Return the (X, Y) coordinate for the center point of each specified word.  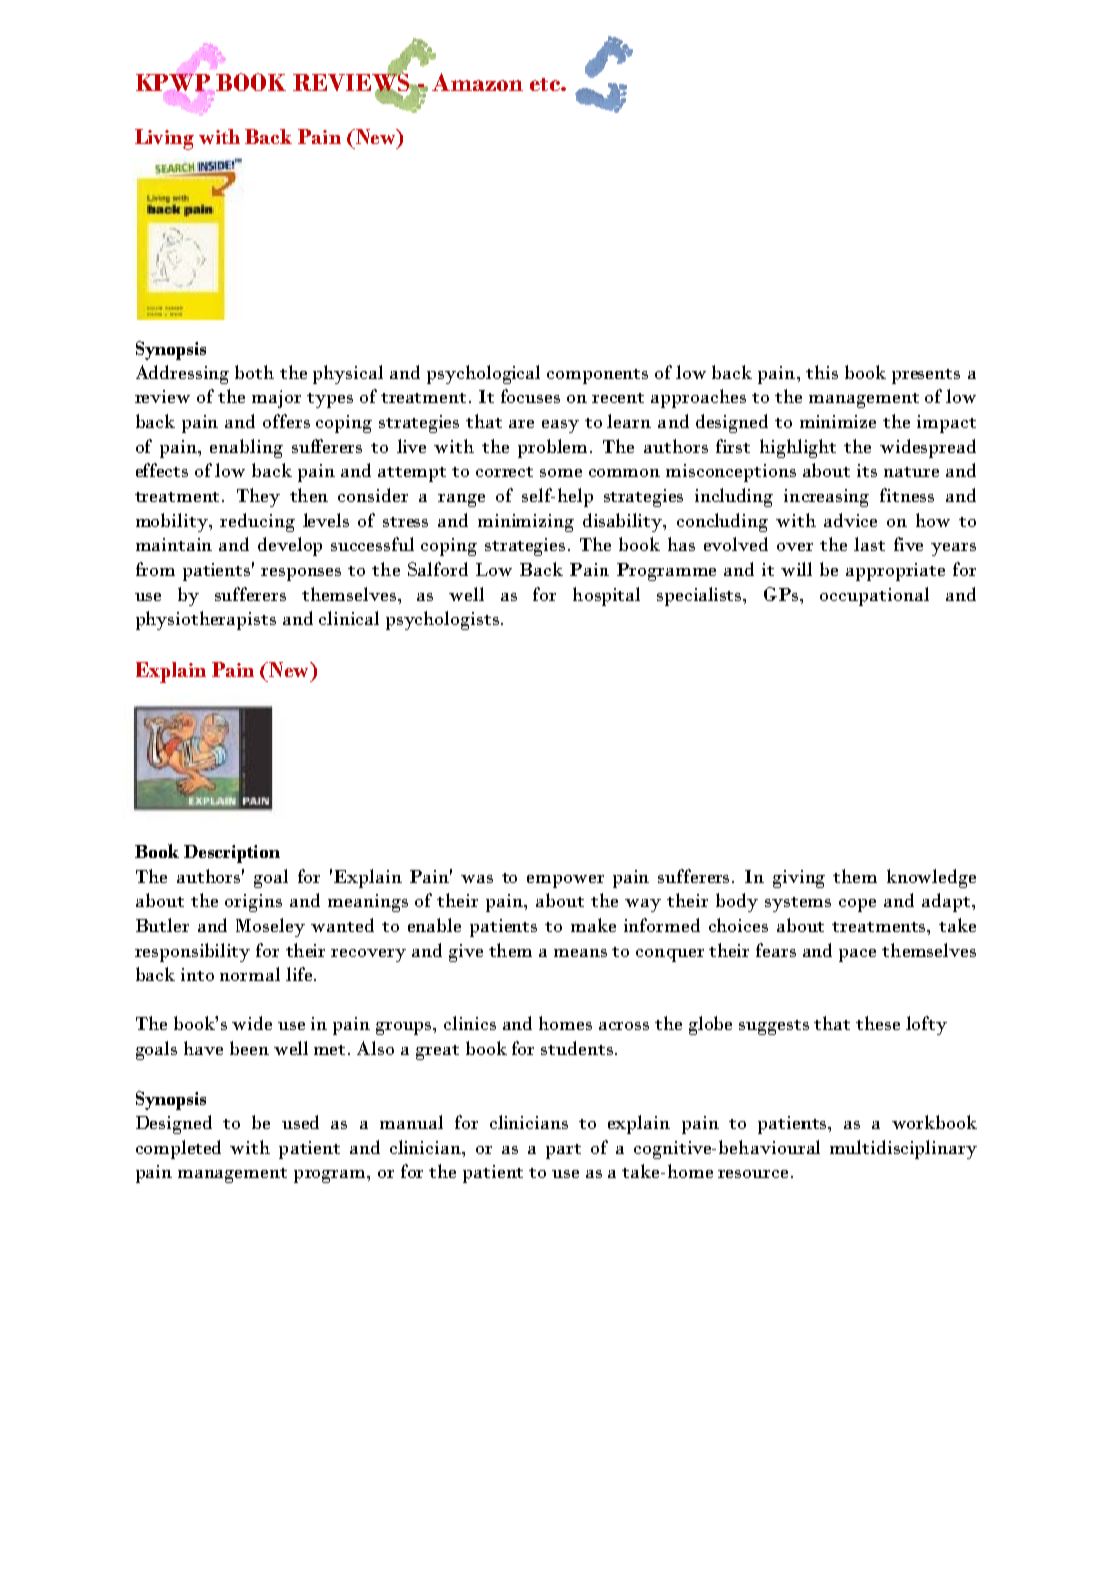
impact (946, 424)
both (254, 372)
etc (546, 84)
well (466, 594)
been (249, 1048)
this (822, 372)
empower (565, 881)
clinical (349, 618)
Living (164, 139)
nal (916, 594)
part (563, 1151)
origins (253, 903)
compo (576, 377)
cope (857, 905)
